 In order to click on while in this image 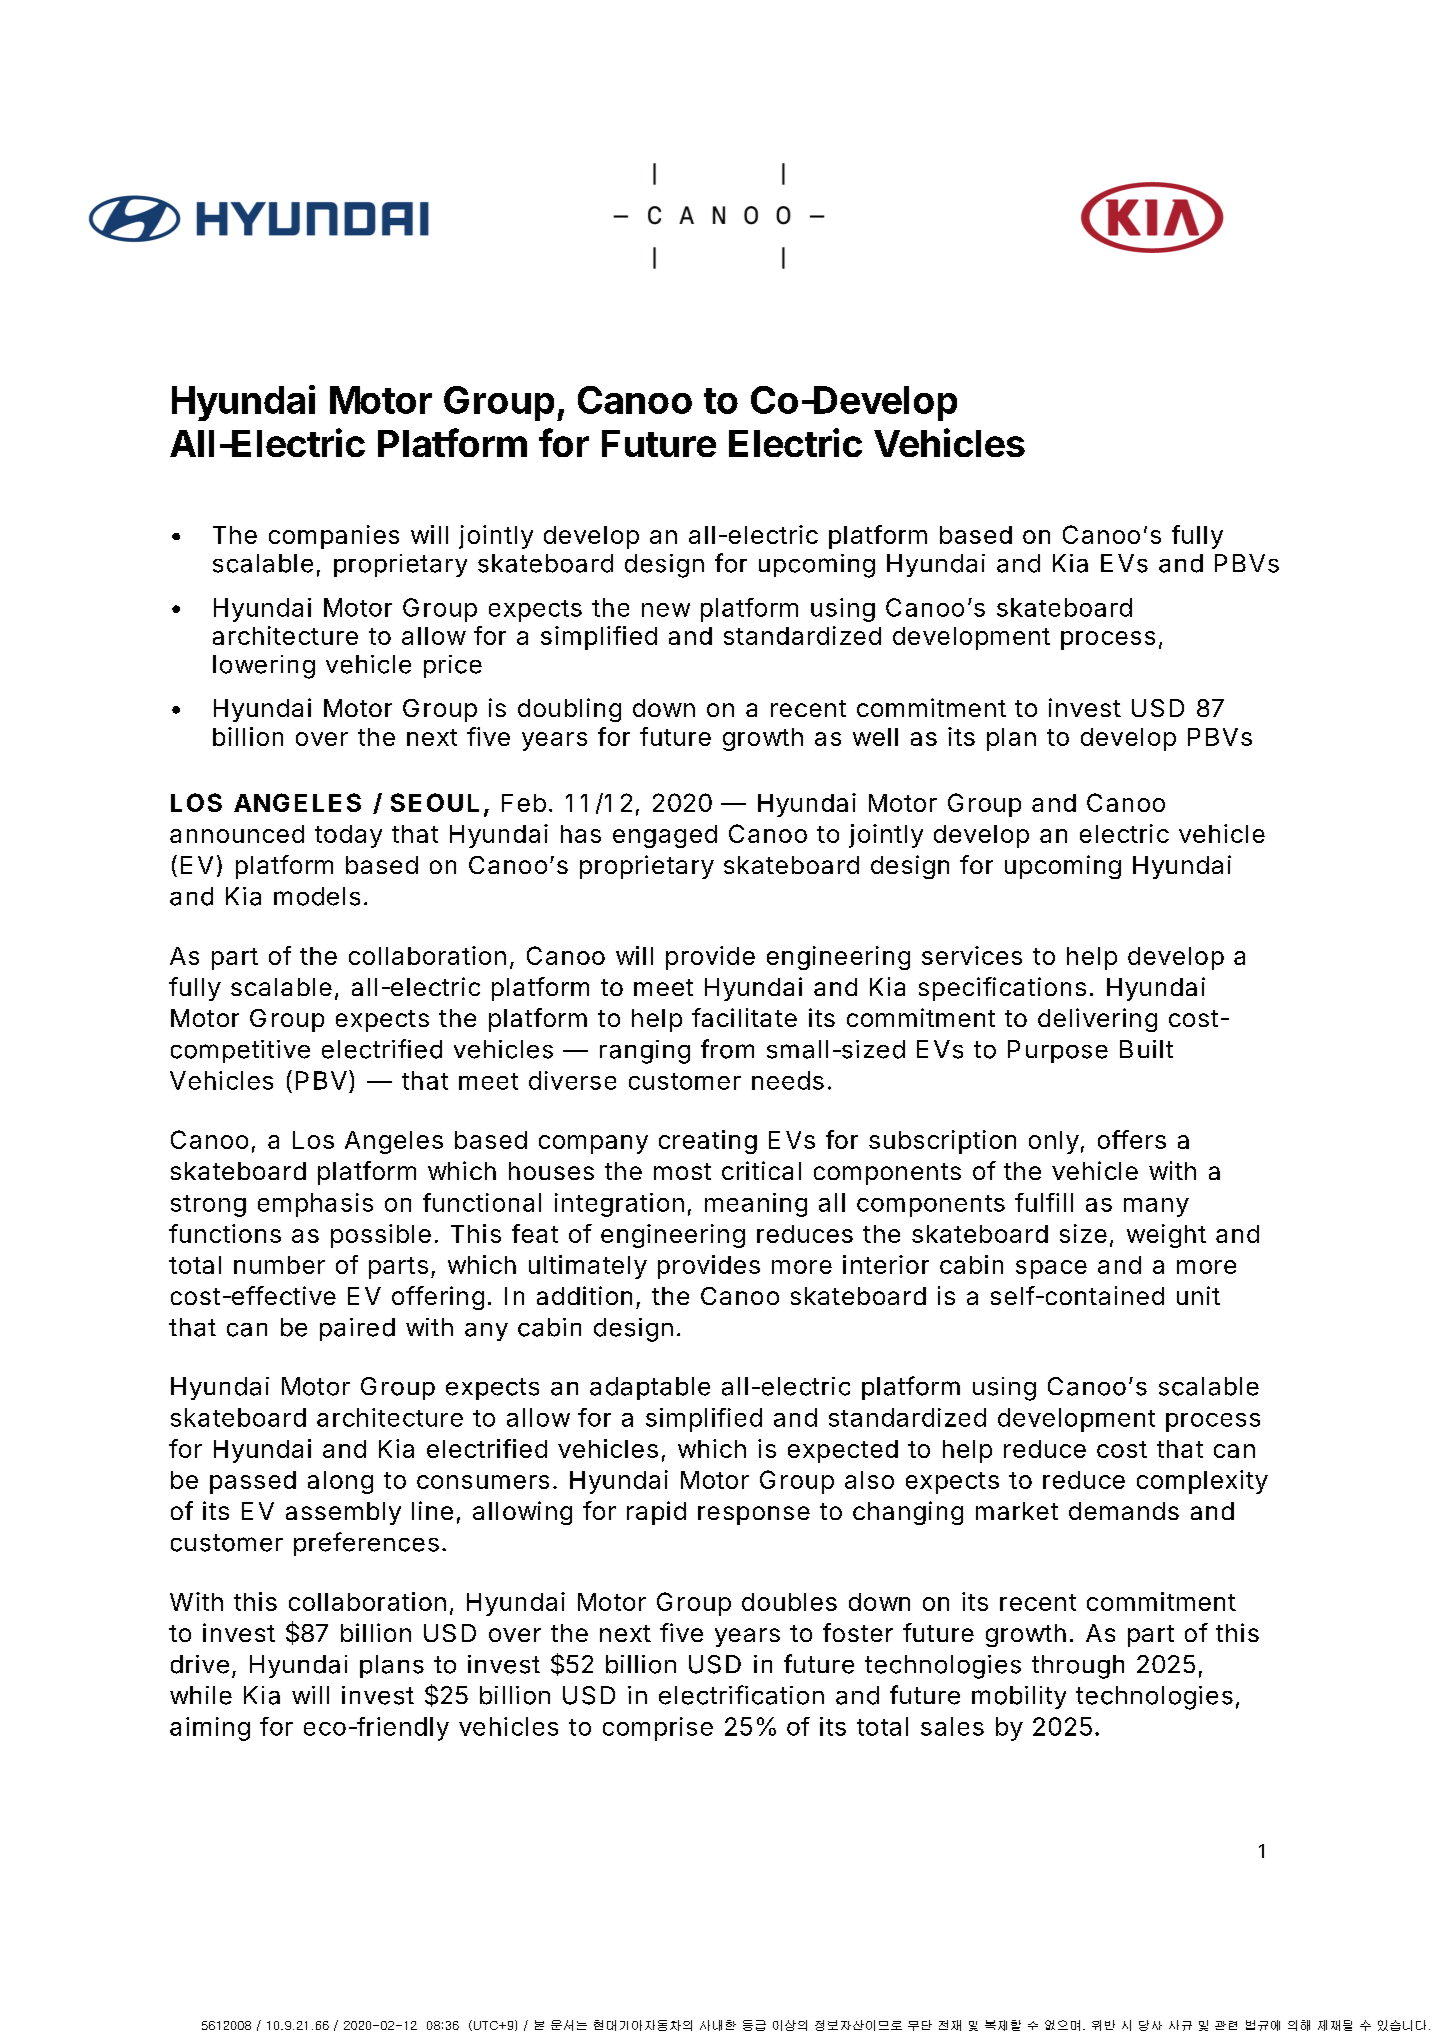, I will do `click(201, 1695)`.
